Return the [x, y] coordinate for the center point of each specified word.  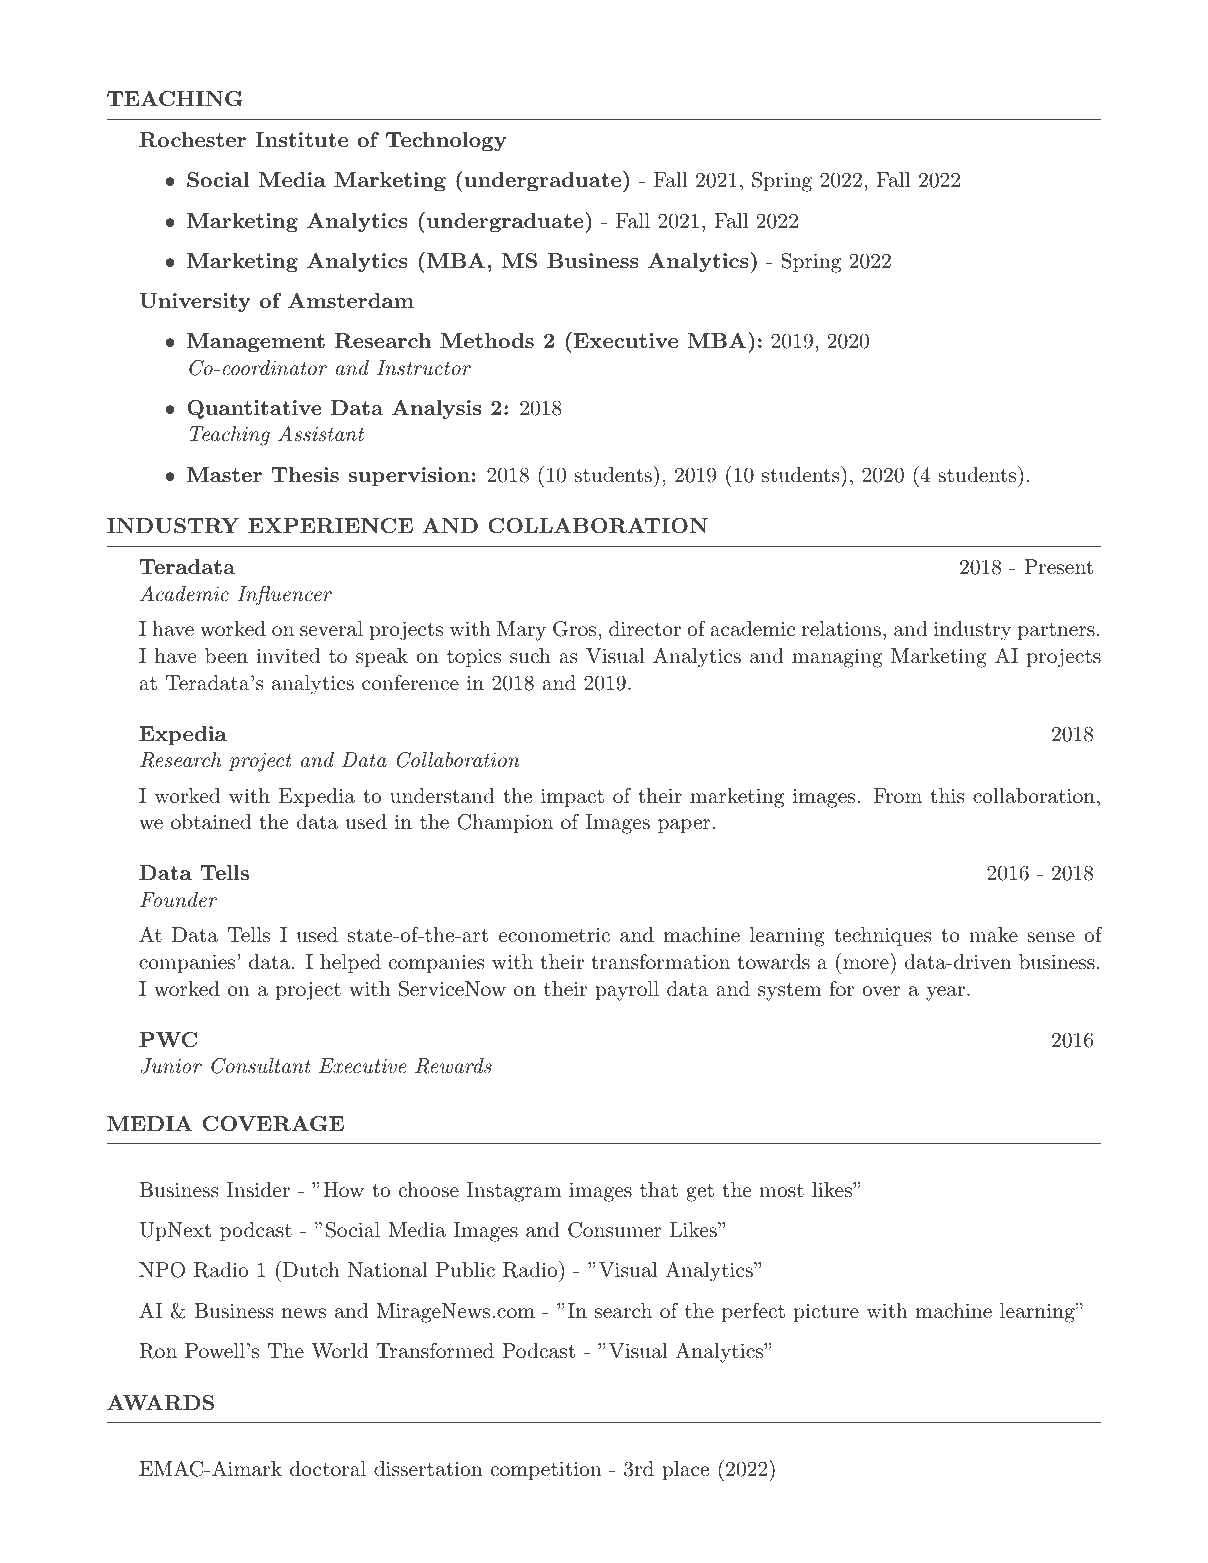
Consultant [261, 1066]
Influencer [284, 596]
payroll [627, 991]
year [945, 993]
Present [1058, 567]
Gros [574, 629]
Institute [301, 139]
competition [546, 1470]
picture [826, 1312]
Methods [487, 340]
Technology [446, 142]
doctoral [328, 1468]
